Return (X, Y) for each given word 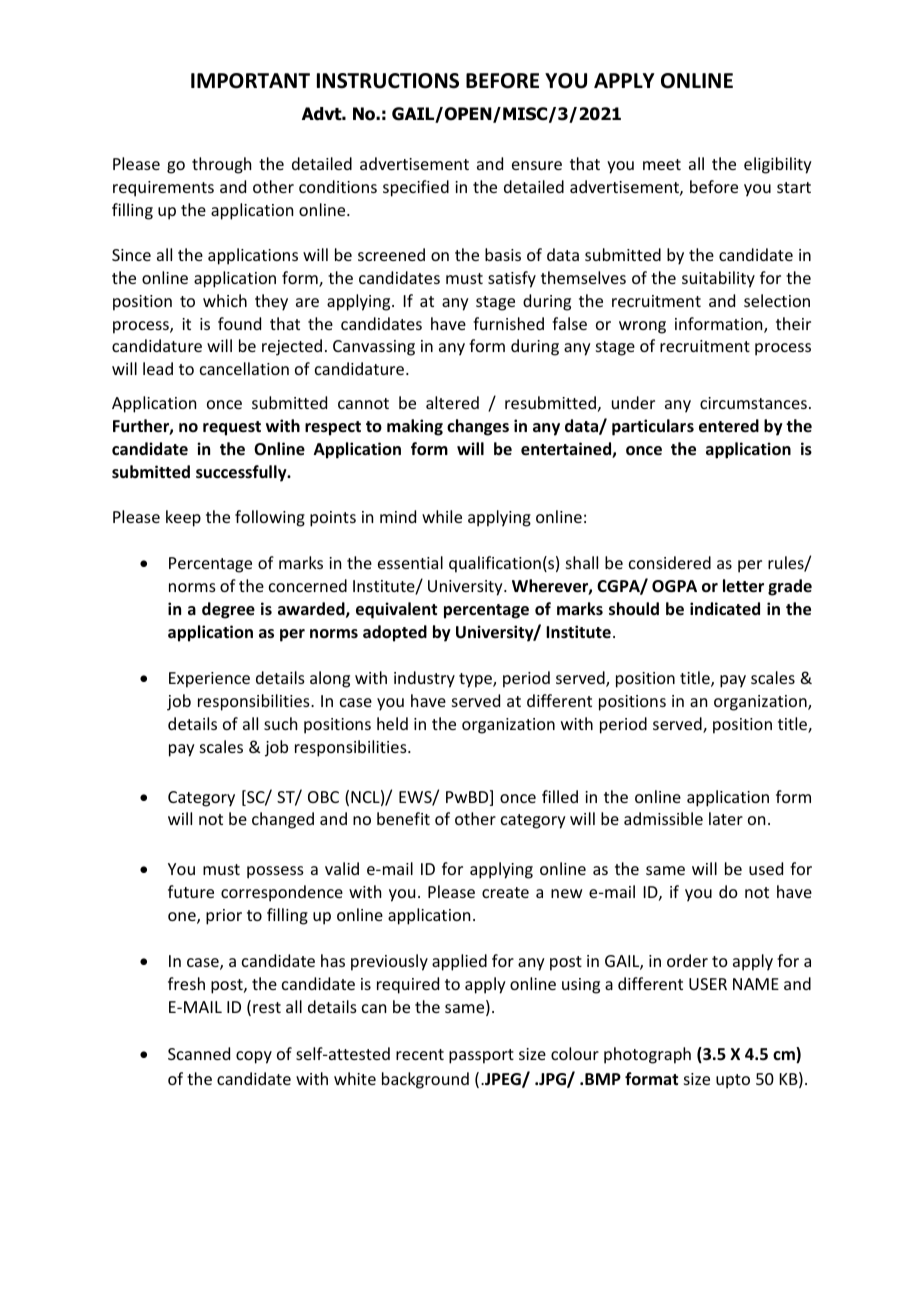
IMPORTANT (250, 81)
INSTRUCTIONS (388, 81)
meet (662, 164)
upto (733, 1081)
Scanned (199, 1053)
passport (481, 1056)
